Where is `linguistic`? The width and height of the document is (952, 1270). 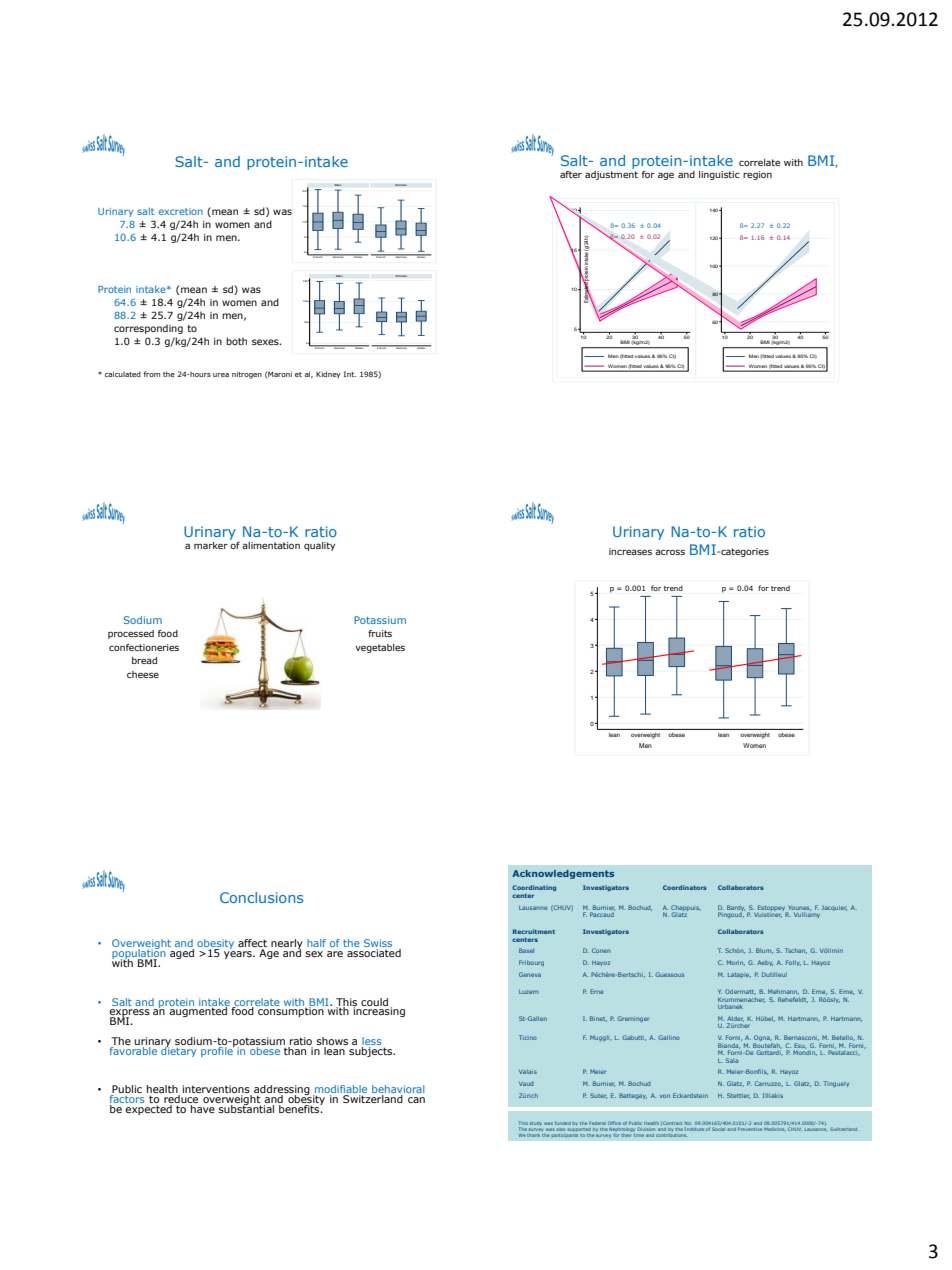 linguistic is located at coordinates (719, 175).
